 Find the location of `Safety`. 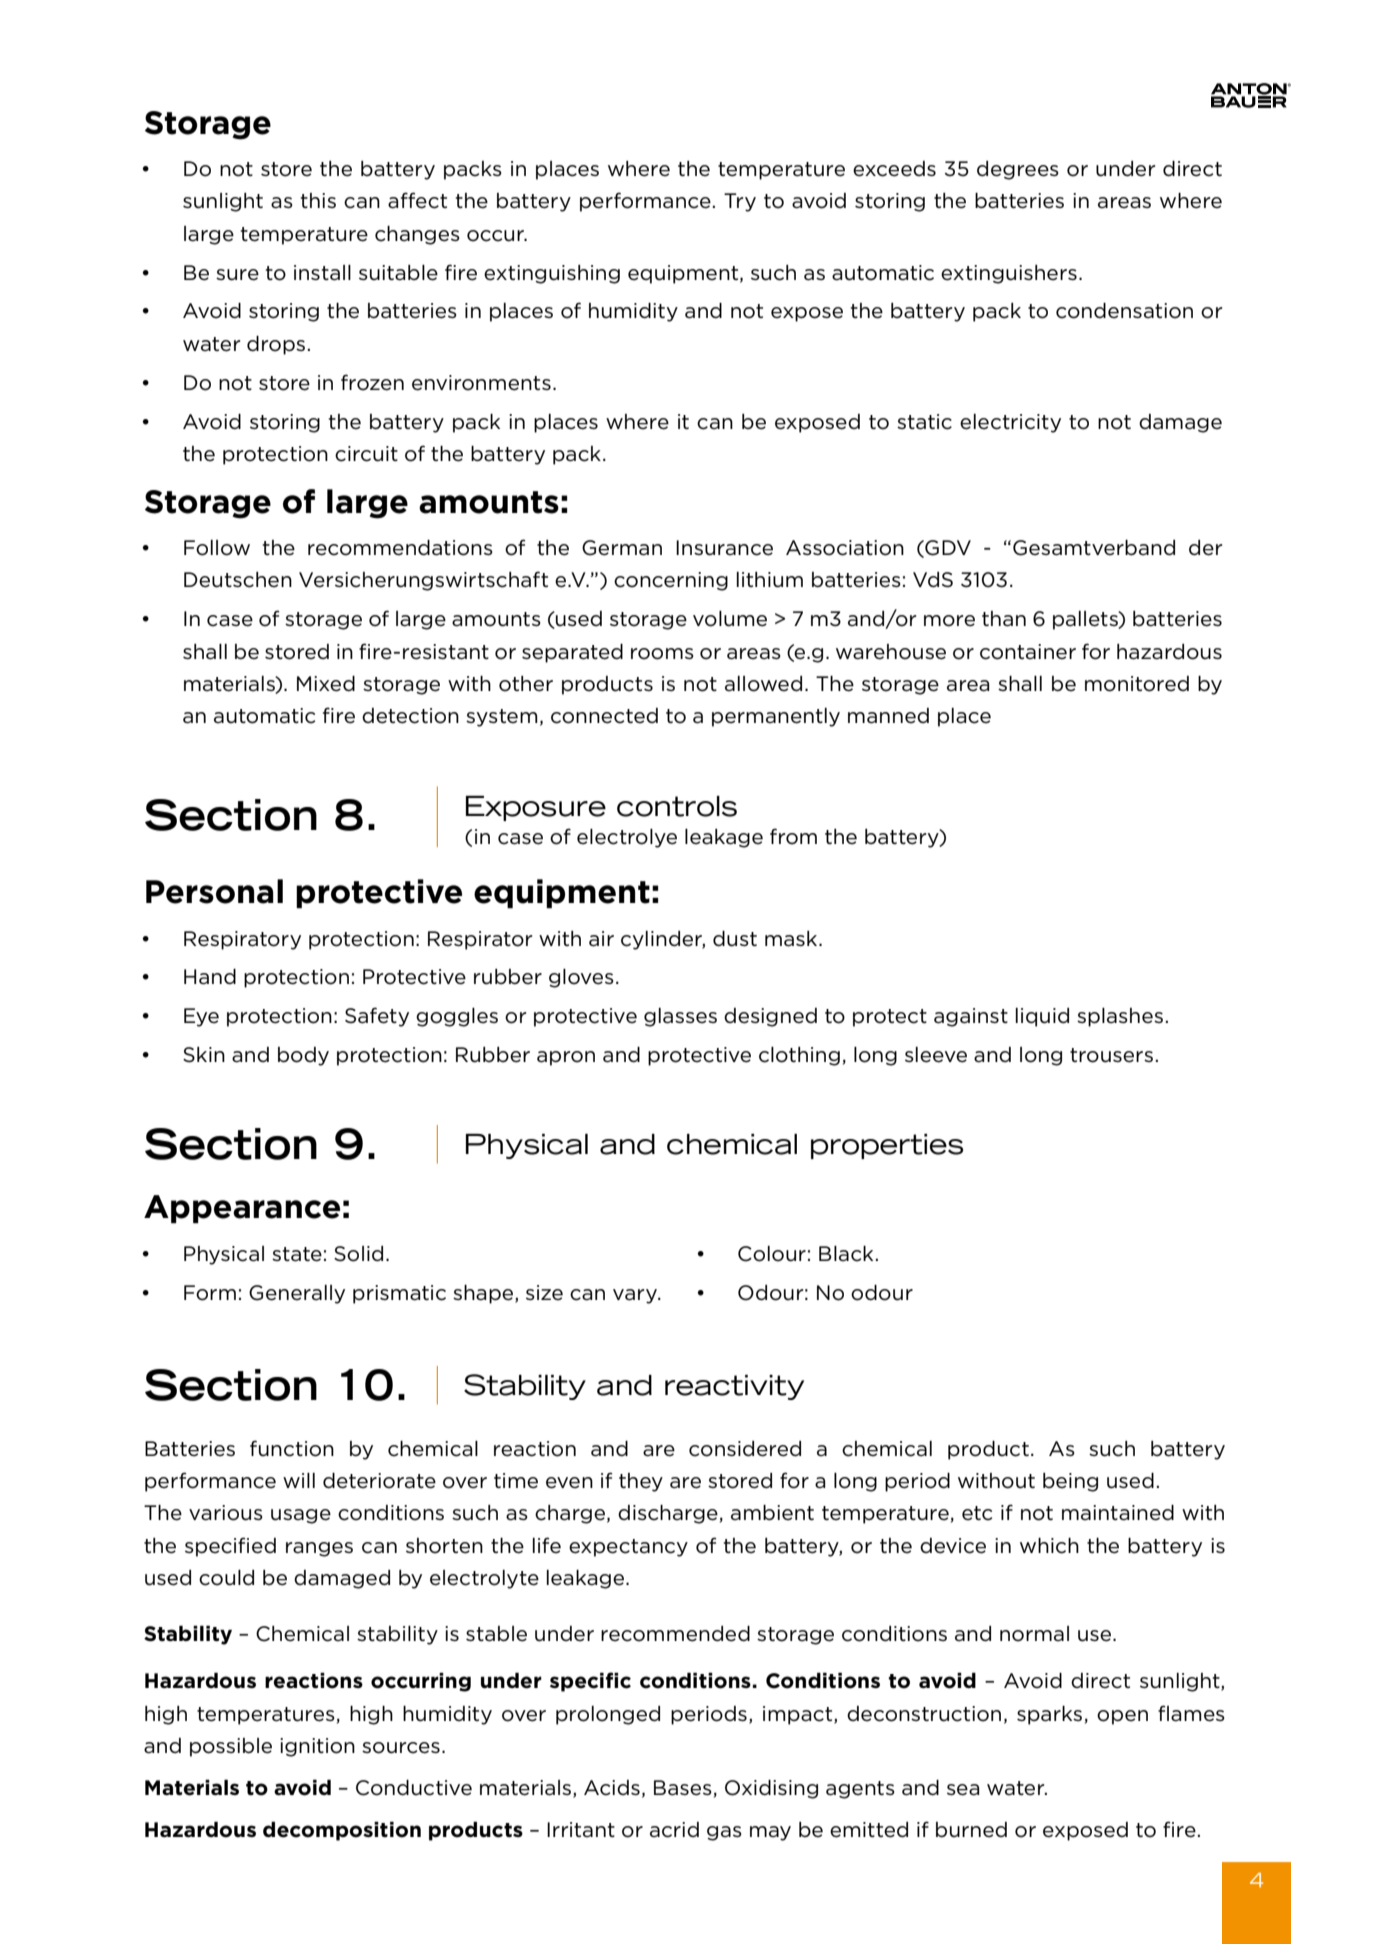

Safety is located at coordinates (377, 1017).
